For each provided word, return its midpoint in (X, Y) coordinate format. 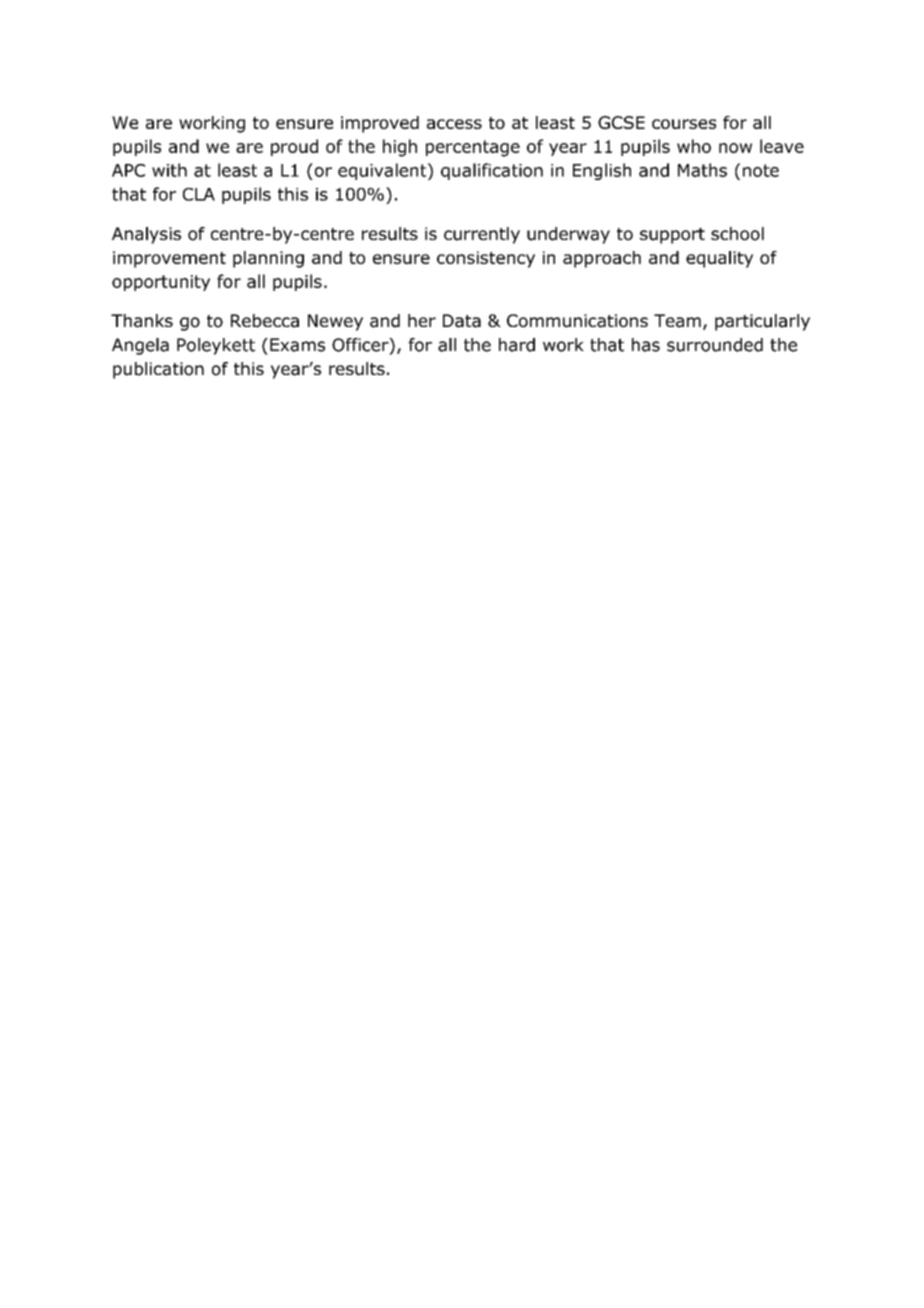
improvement (169, 259)
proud (294, 147)
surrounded (715, 345)
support (672, 236)
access (454, 124)
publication (158, 370)
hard (517, 345)
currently (482, 235)
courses (684, 124)
